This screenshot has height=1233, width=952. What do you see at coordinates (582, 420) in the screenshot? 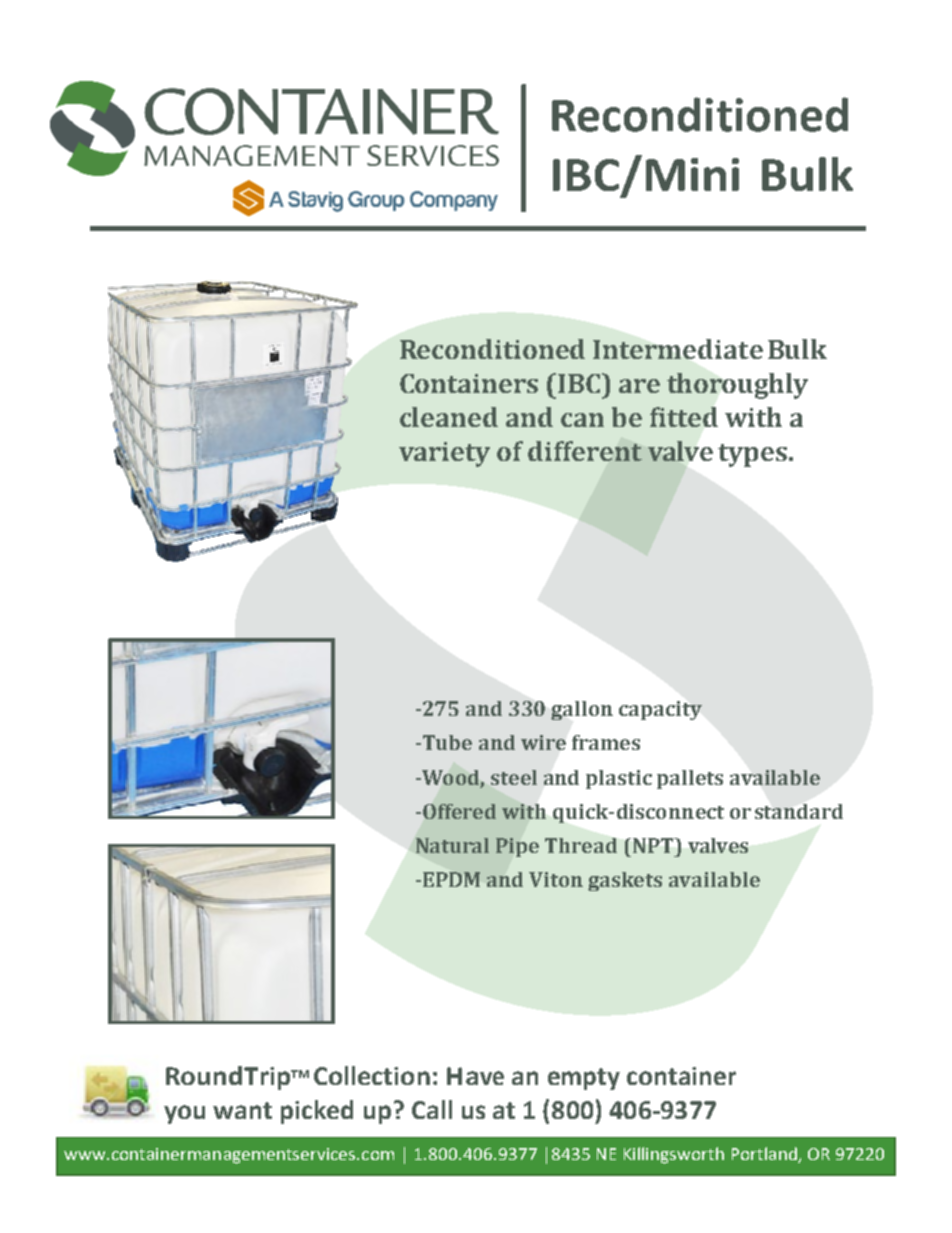
I see `can` at bounding box center [582, 420].
